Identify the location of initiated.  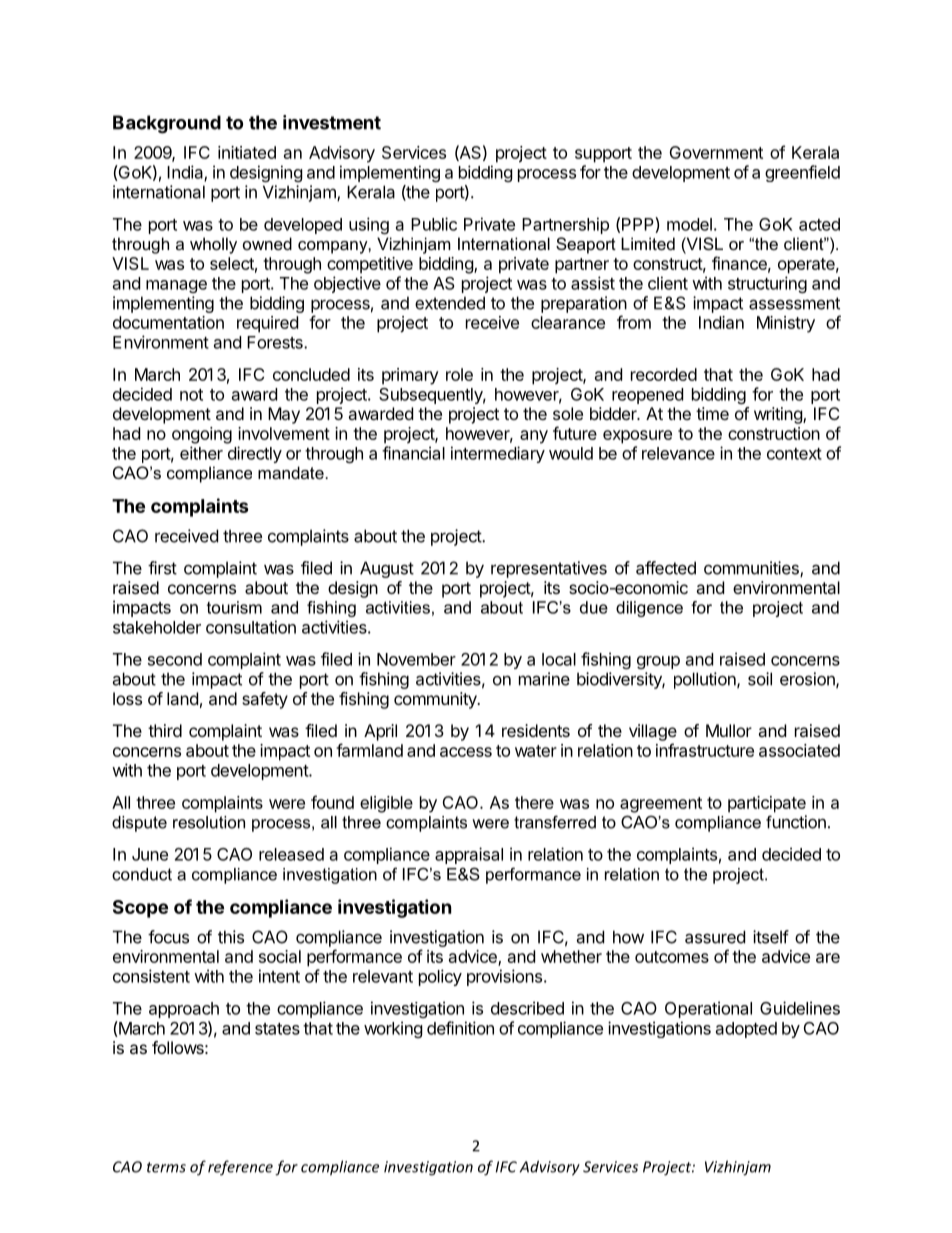
(247, 152).
